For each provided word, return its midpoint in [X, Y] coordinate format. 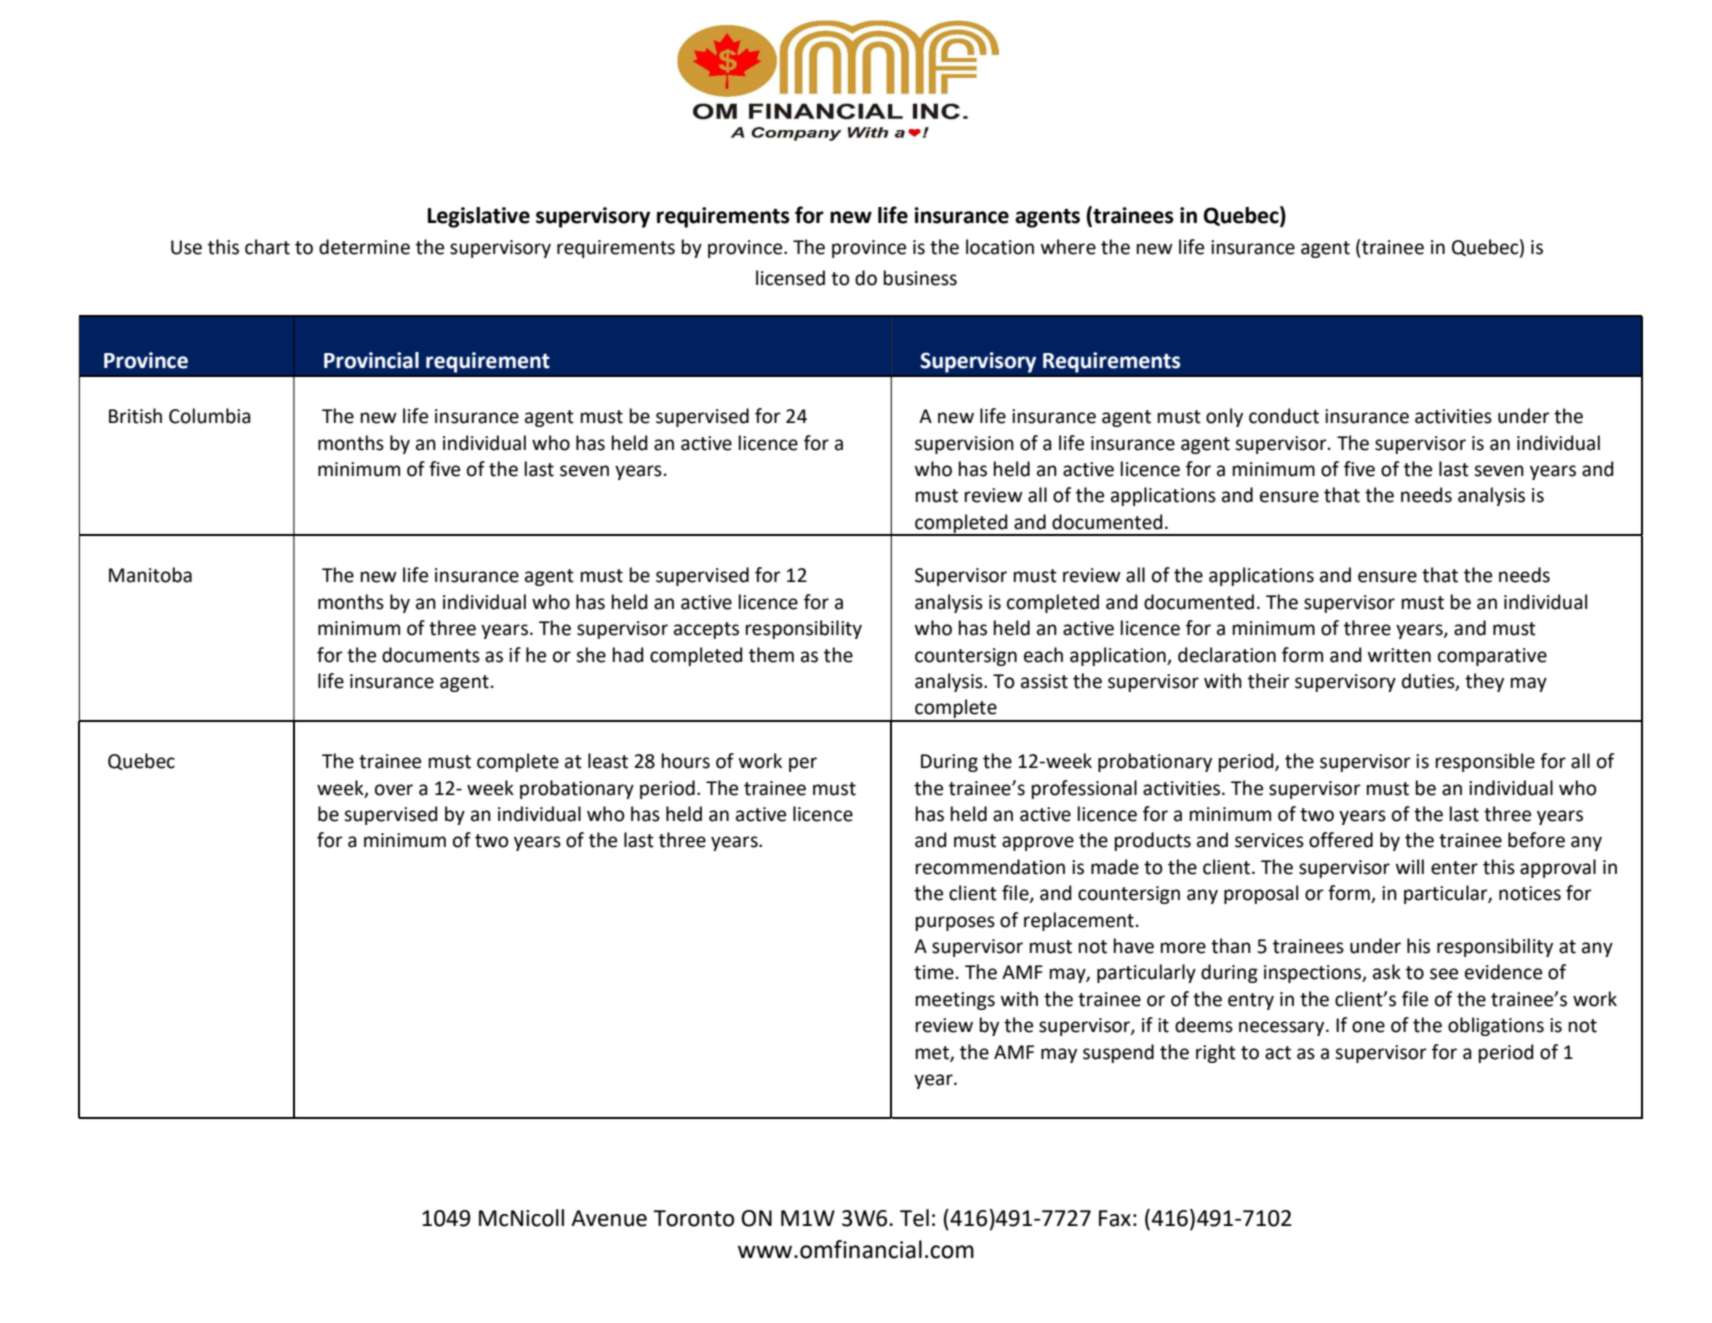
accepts [706, 630]
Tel [914, 1218]
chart [267, 247]
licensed [790, 278]
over [394, 790]
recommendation [990, 867]
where [1068, 247]
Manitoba [150, 575]
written [1399, 655]
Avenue [609, 1218]
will [1410, 866]
